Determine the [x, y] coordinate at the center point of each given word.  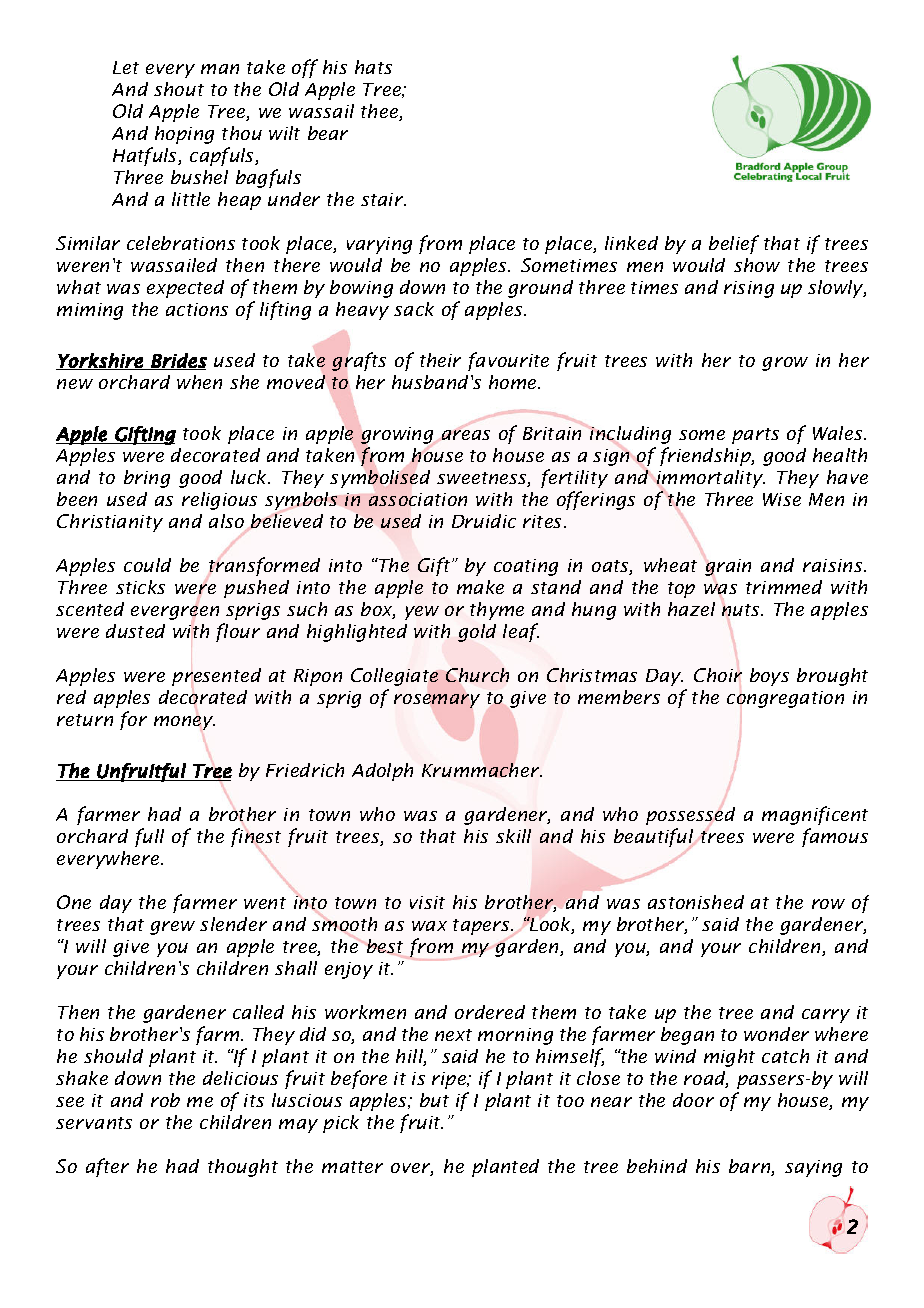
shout [179, 89]
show [757, 265]
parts [755, 436]
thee [380, 112]
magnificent [815, 815]
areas [466, 435]
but [434, 1100]
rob [165, 1100]
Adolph [382, 772]
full [149, 837]
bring [147, 479]
